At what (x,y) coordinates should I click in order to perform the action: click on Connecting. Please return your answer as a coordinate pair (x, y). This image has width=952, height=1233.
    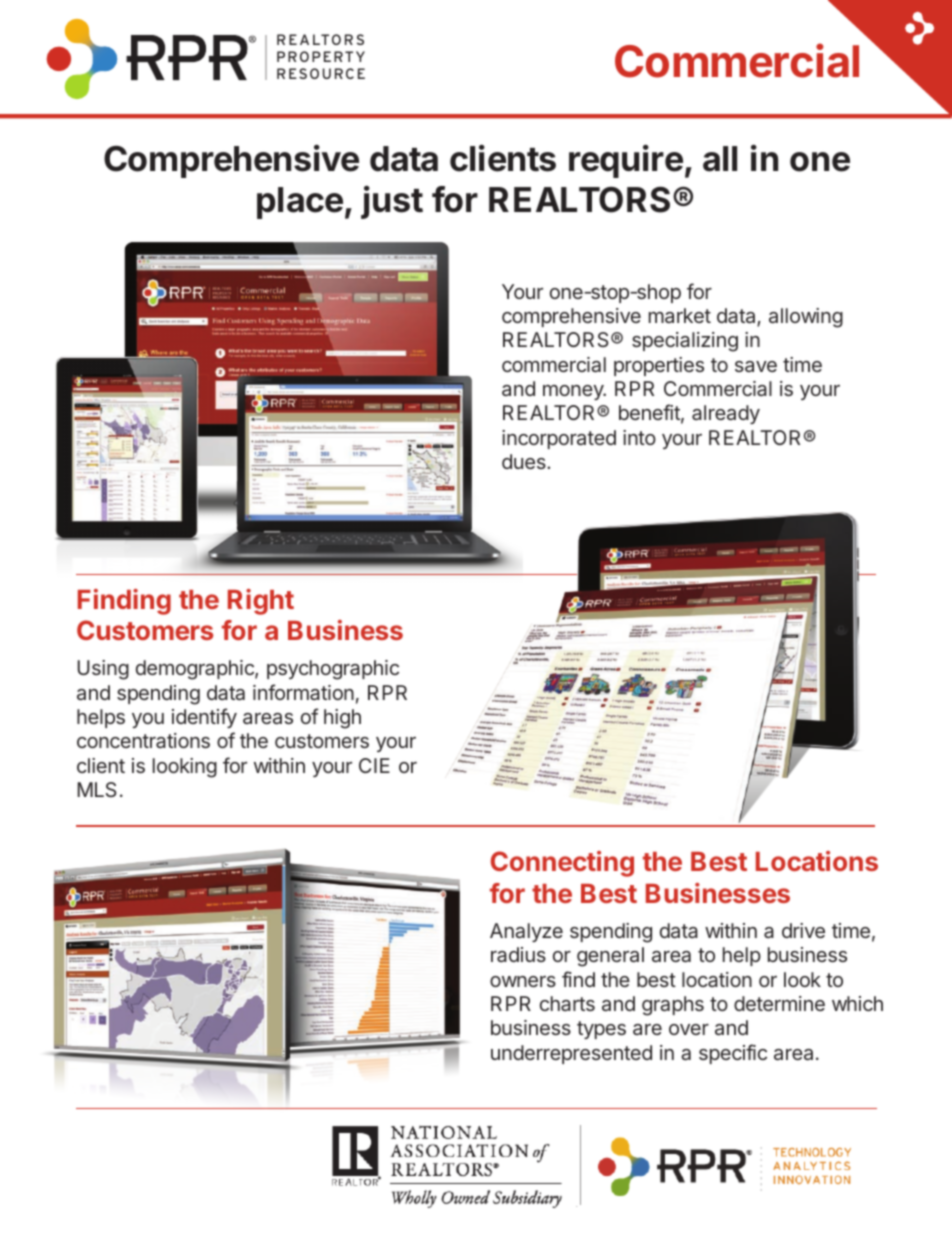
    Looking at the image, I should click on (562, 864).
